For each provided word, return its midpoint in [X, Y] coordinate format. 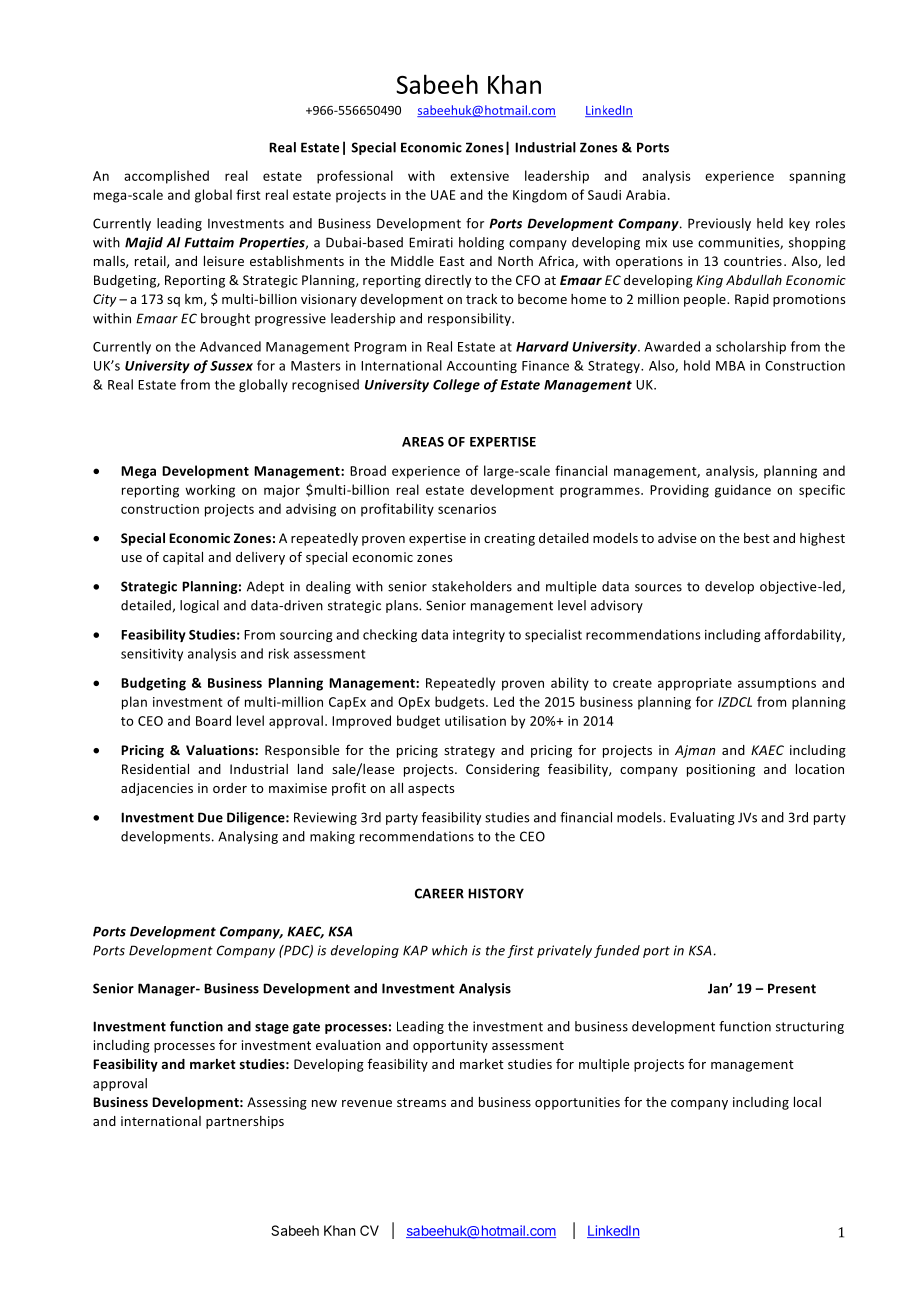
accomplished [166, 177]
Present [792, 988]
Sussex [231, 366]
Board [213, 720]
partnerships [245, 1122]
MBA [730, 366]
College [456, 385]
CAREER [439, 893]
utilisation [475, 720]
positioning [721, 770]
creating [509, 539]
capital [183, 558]
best [757, 538]
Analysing [248, 837]
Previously [719, 224]
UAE [443, 195]
